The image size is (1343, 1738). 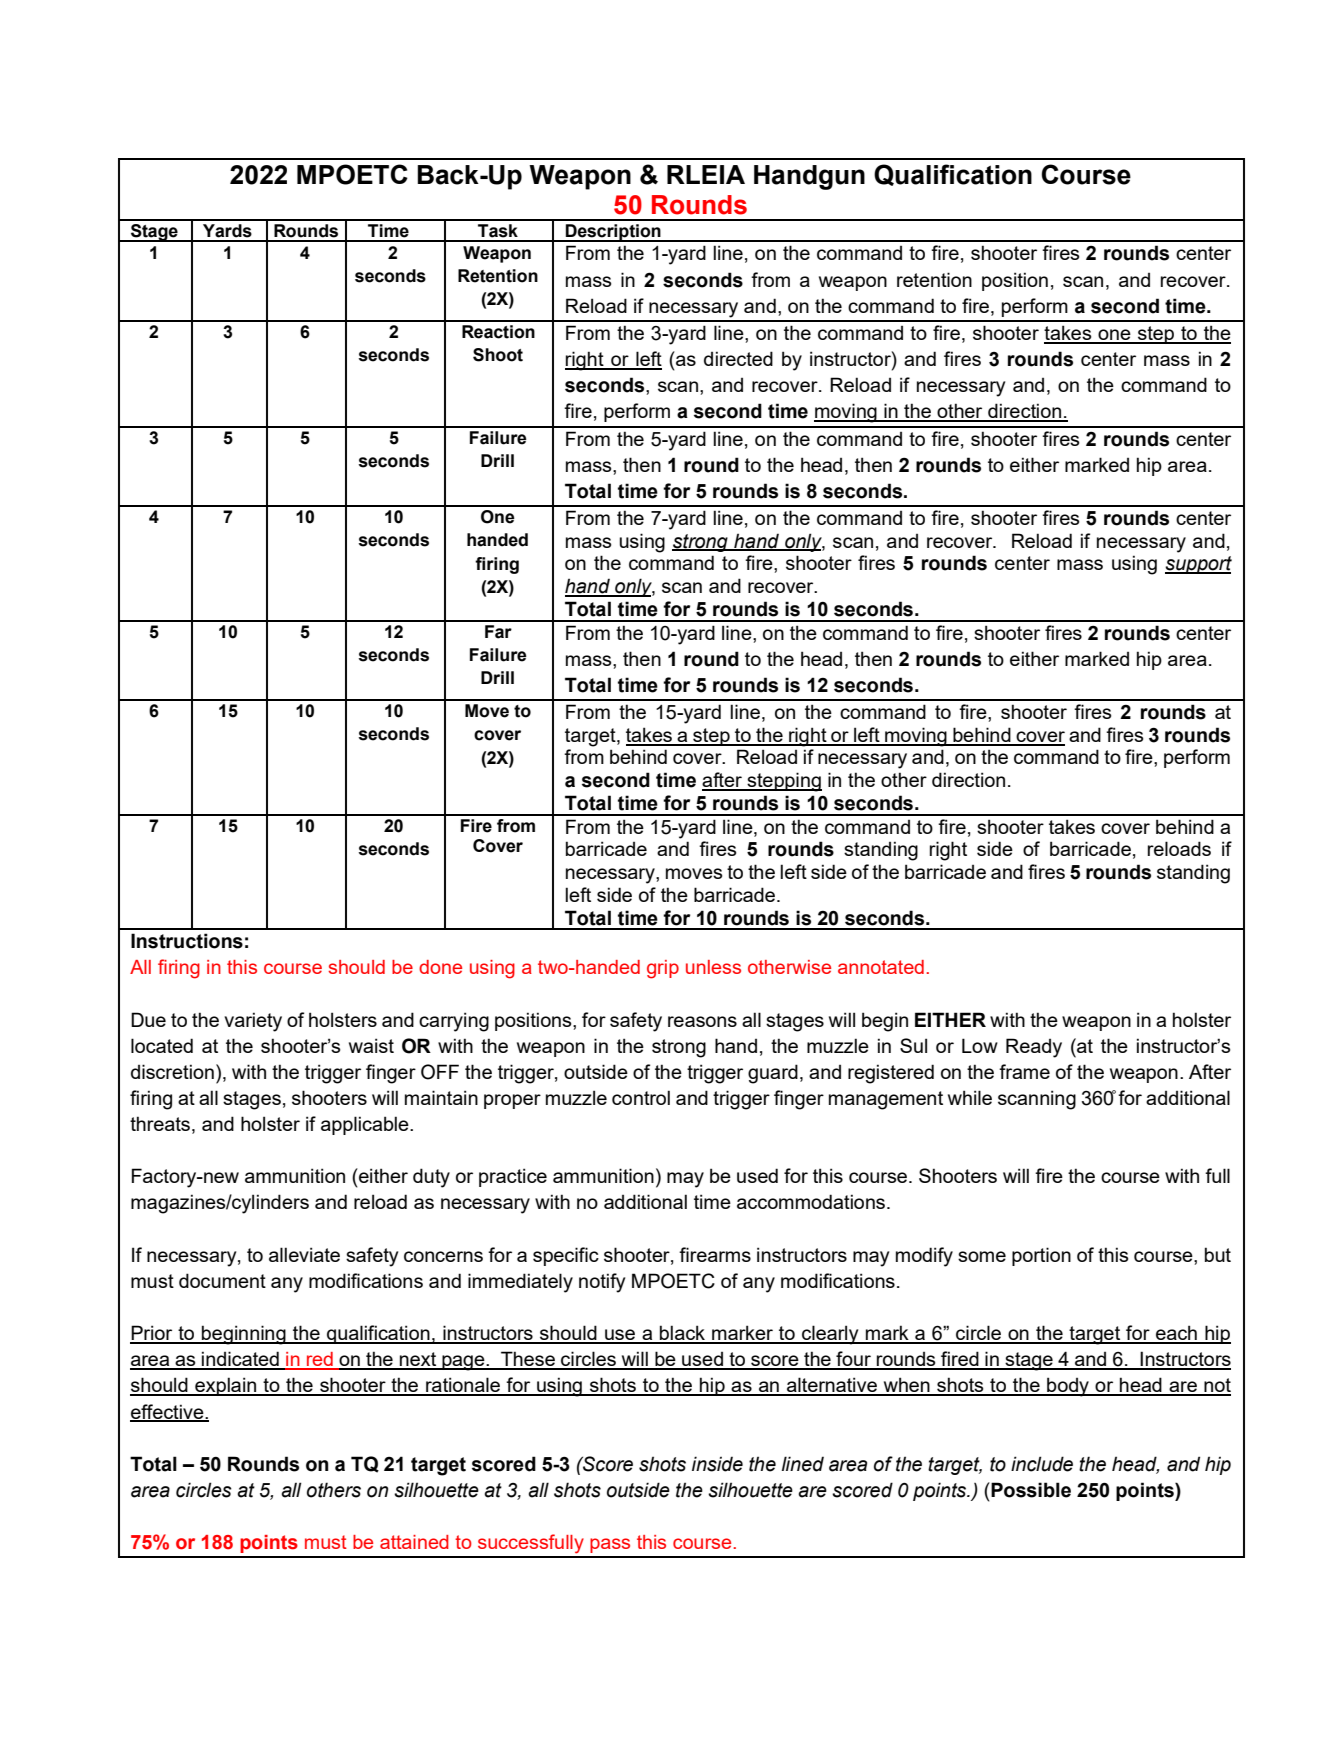 What do you see at coordinates (738, 358) in the screenshot?
I see `directed` at bounding box center [738, 358].
